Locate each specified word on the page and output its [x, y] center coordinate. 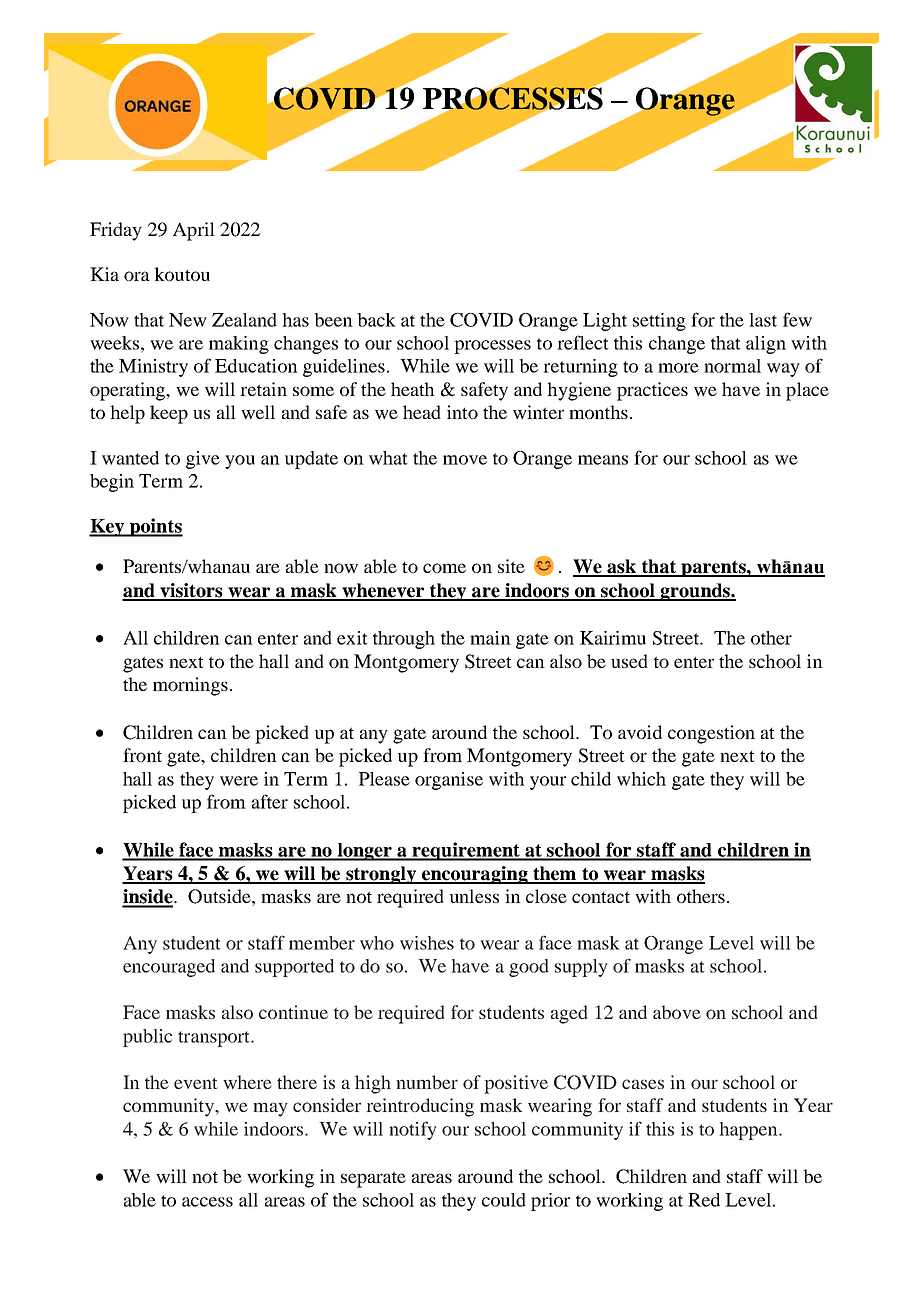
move [465, 460]
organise [449, 781]
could [504, 1200]
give [203, 460]
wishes [427, 943]
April [194, 231]
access [207, 1202]
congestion [711, 734]
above [677, 1012]
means [603, 460]
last [763, 320]
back [376, 320]
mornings [190, 686]
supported [294, 968]
